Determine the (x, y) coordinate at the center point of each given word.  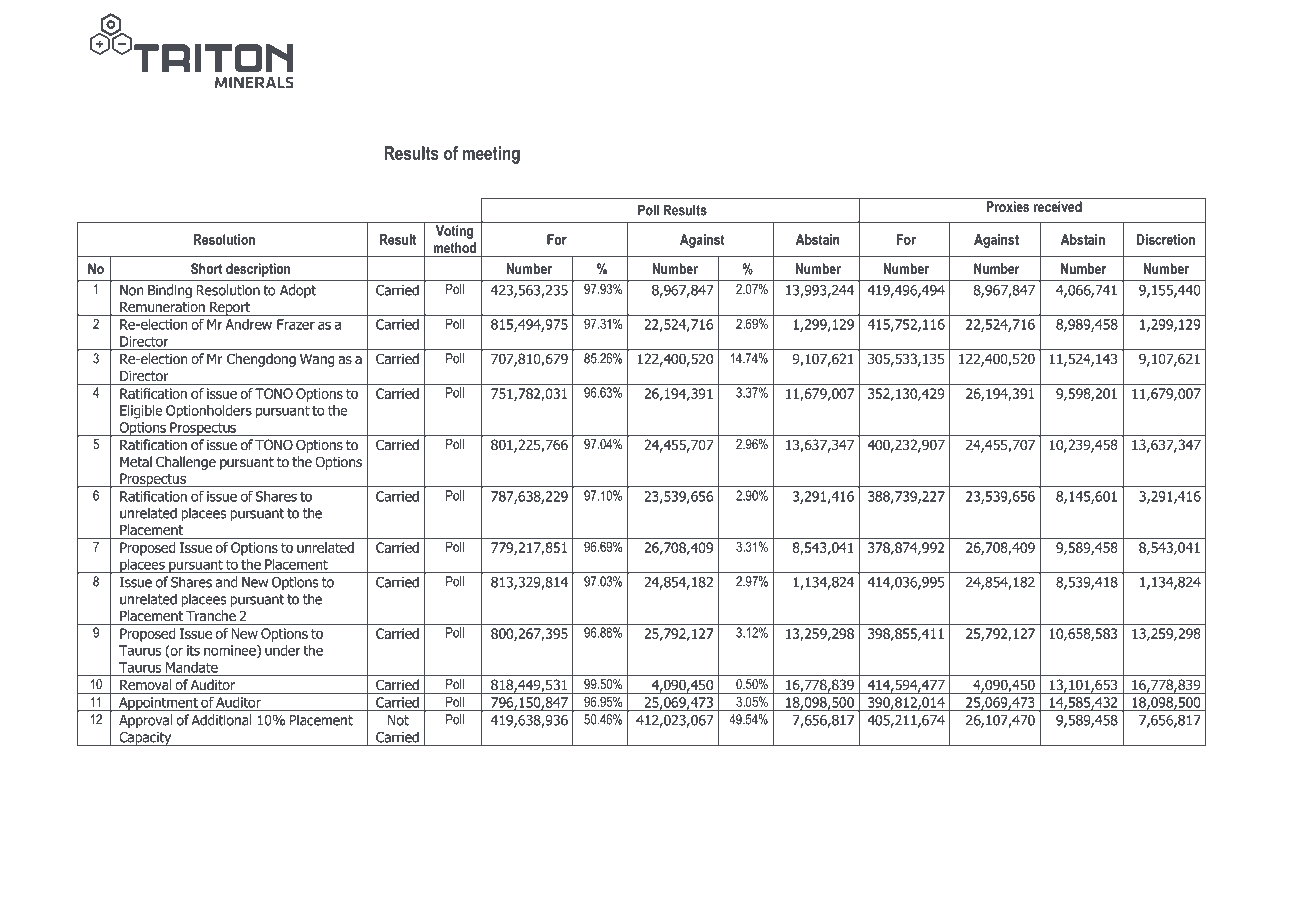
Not (398, 720)
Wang (317, 360)
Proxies (1008, 206)
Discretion (1166, 239)
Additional (221, 720)
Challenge (186, 463)
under (283, 650)
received (1058, 206)
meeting (491, 155)
